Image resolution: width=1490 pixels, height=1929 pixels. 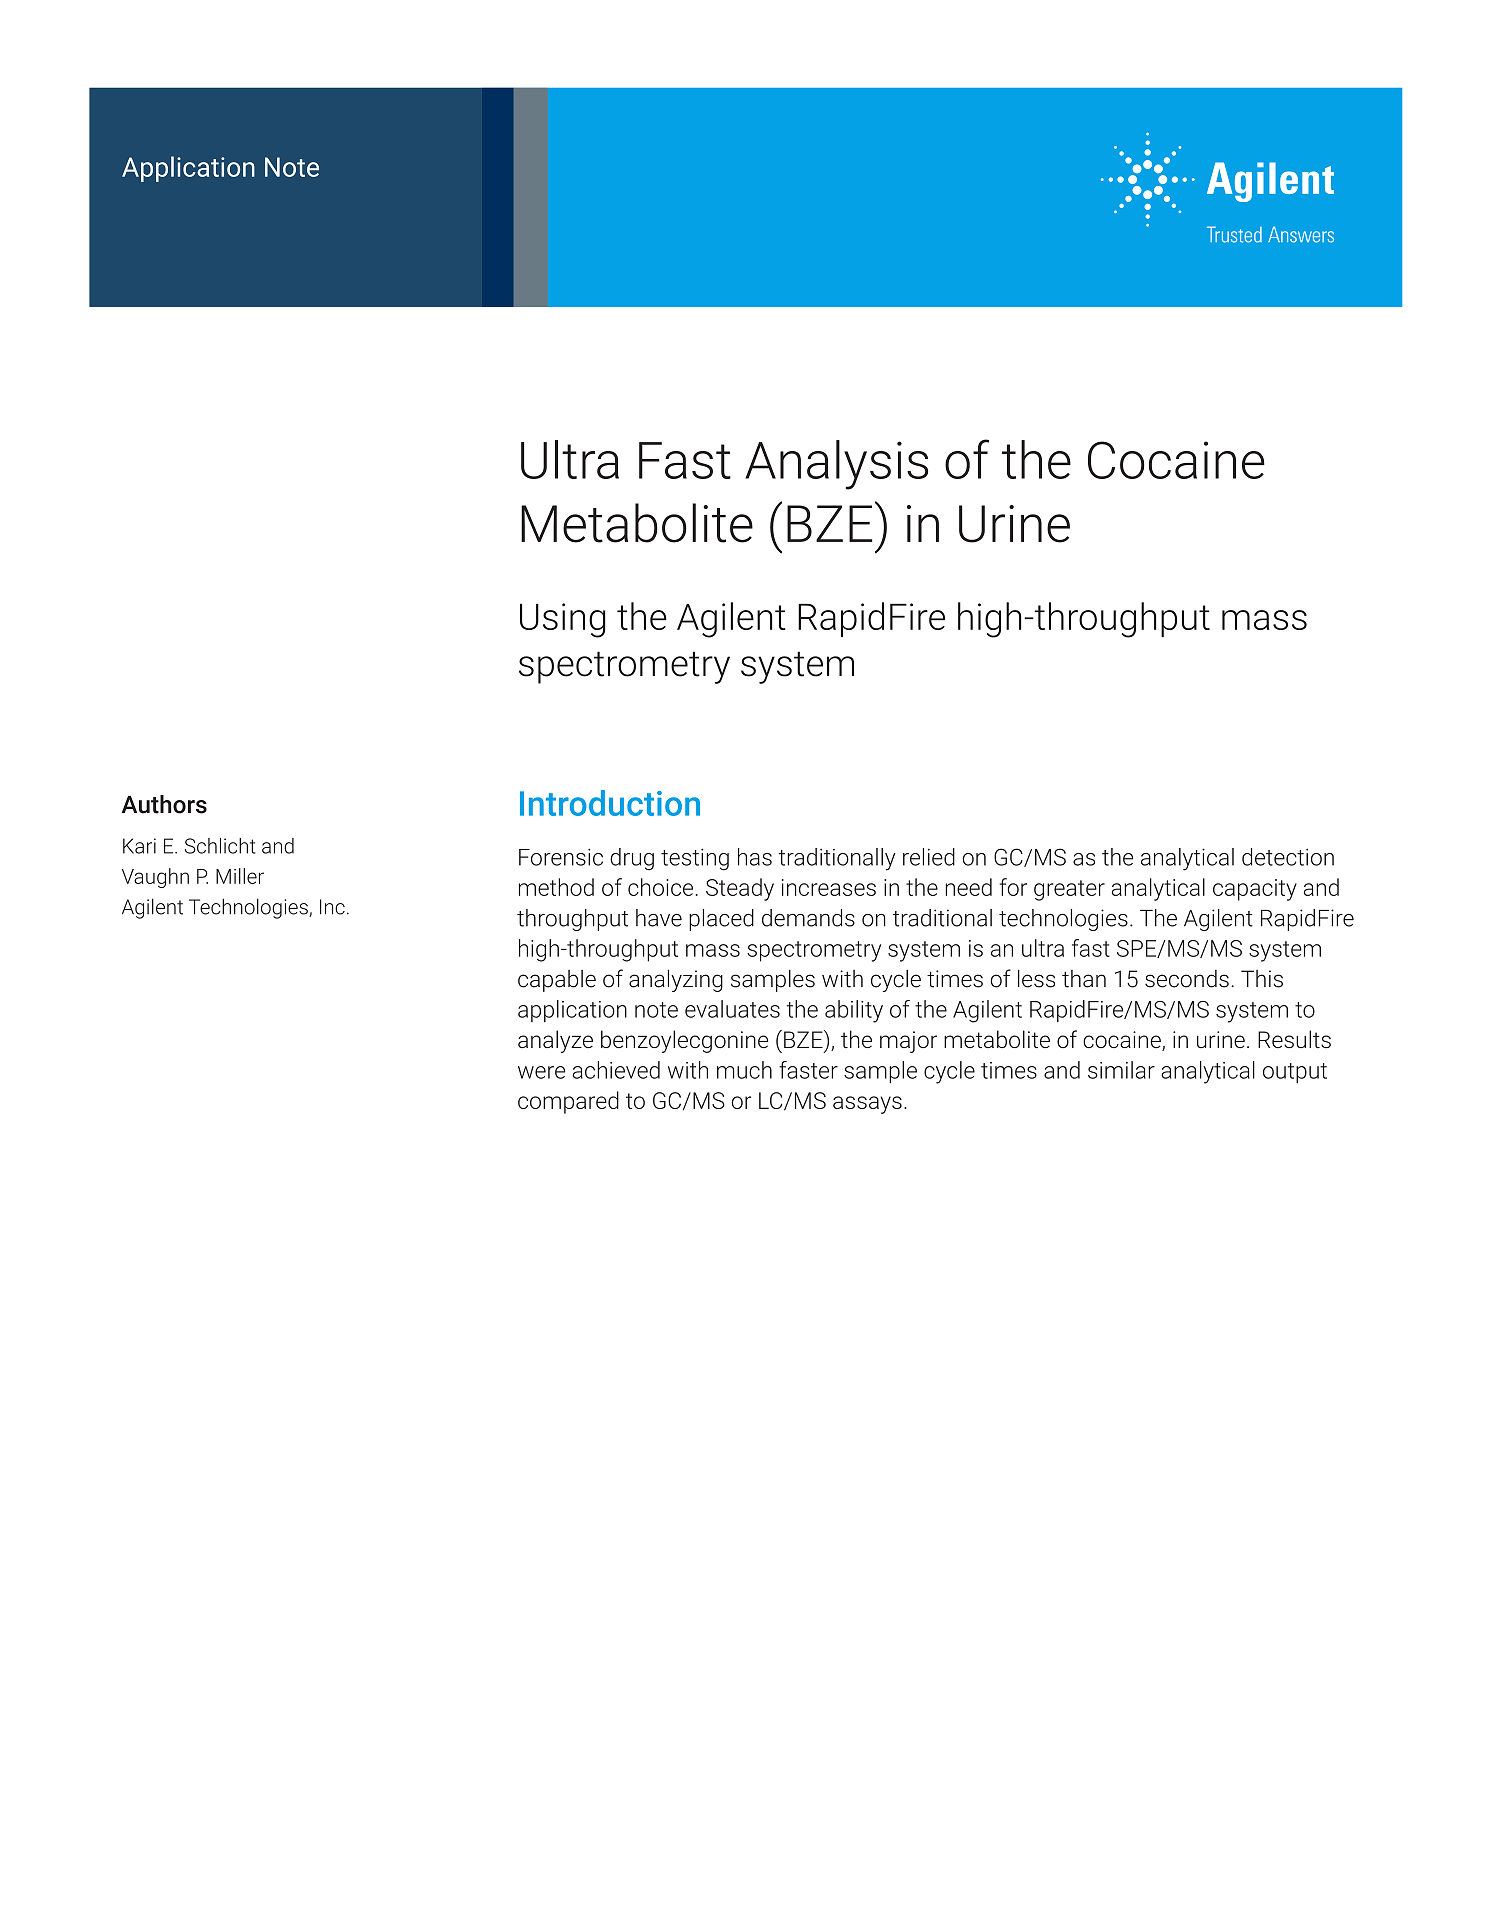 I want to click on much, so click(x=744, y=1070).
